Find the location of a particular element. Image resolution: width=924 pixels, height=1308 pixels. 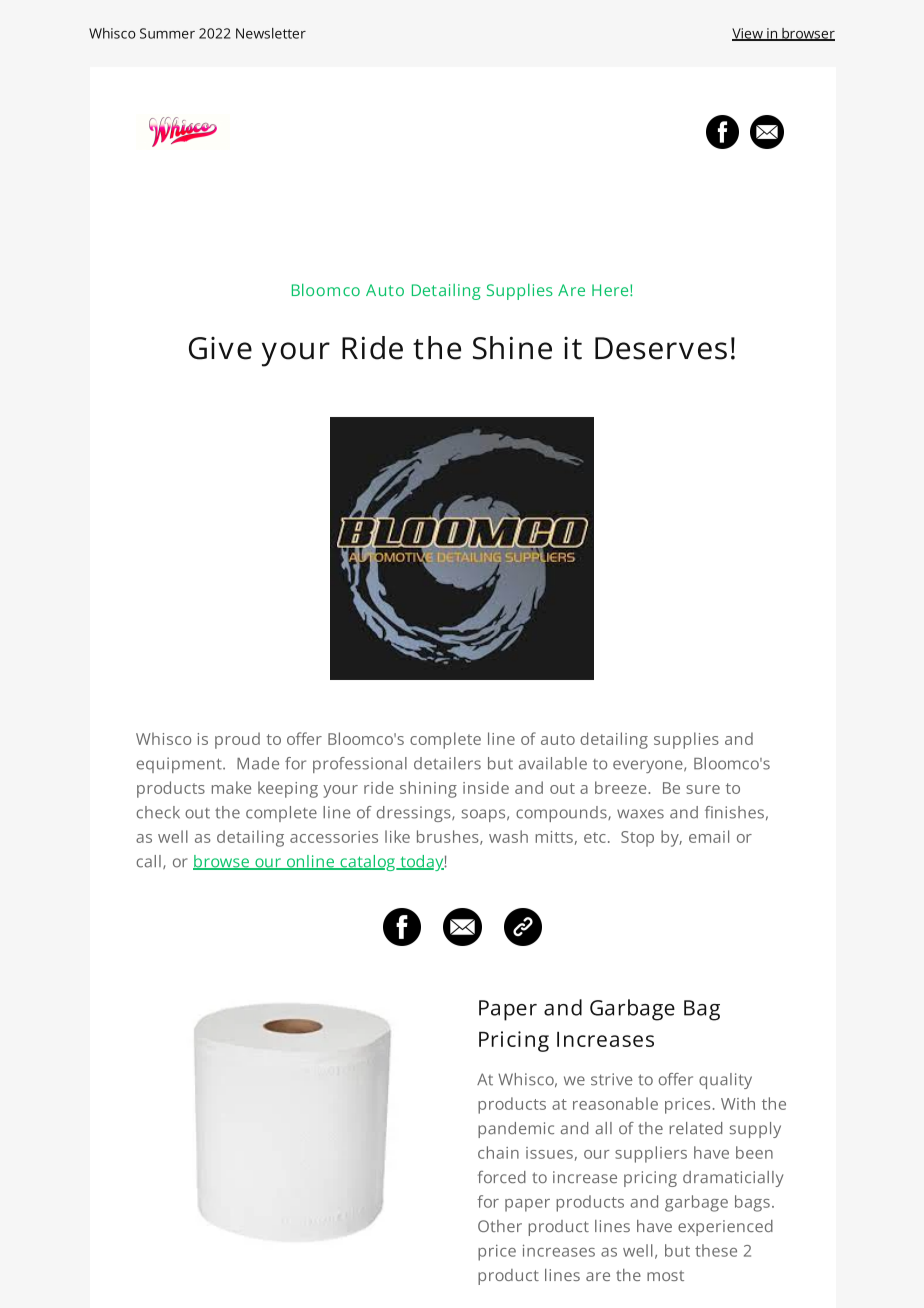

View is located at coordinates (748, 34).
